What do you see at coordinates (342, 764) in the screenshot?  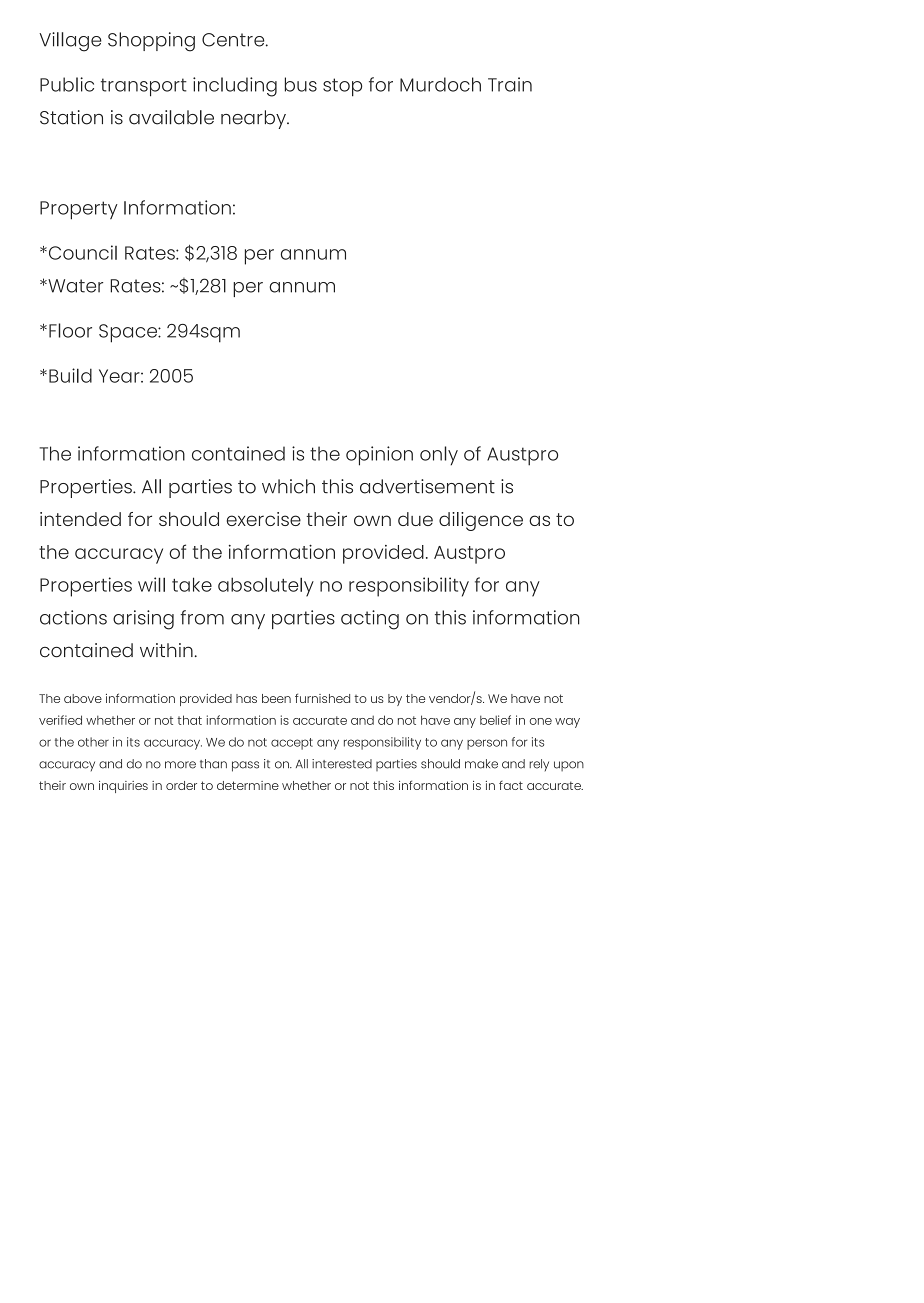 I see `interested` at bounding box center [342, 764].
